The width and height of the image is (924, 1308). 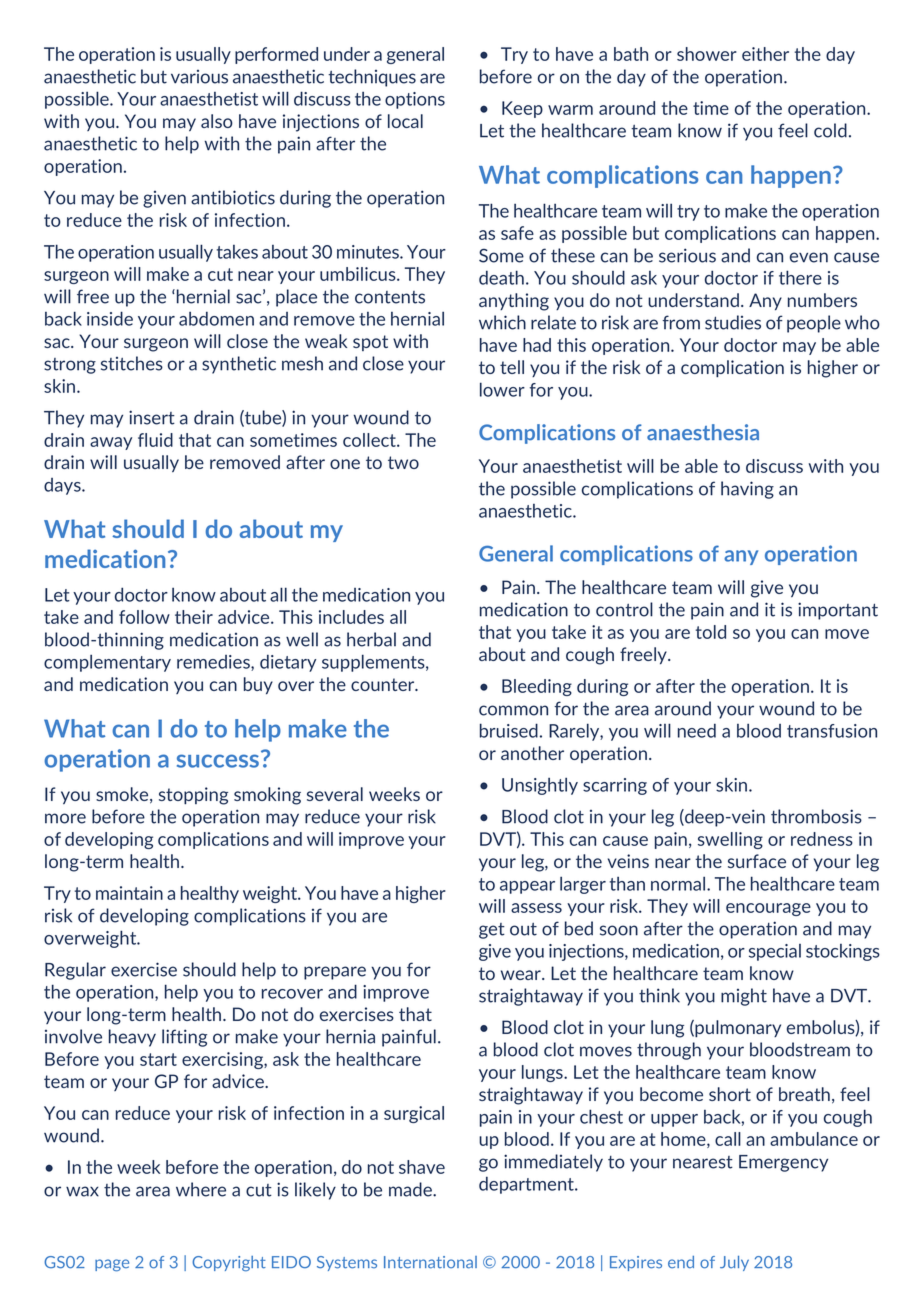 What do you see at coordinates (415, 100) in the image?
I see `options` at bounding box center [415, 100].
